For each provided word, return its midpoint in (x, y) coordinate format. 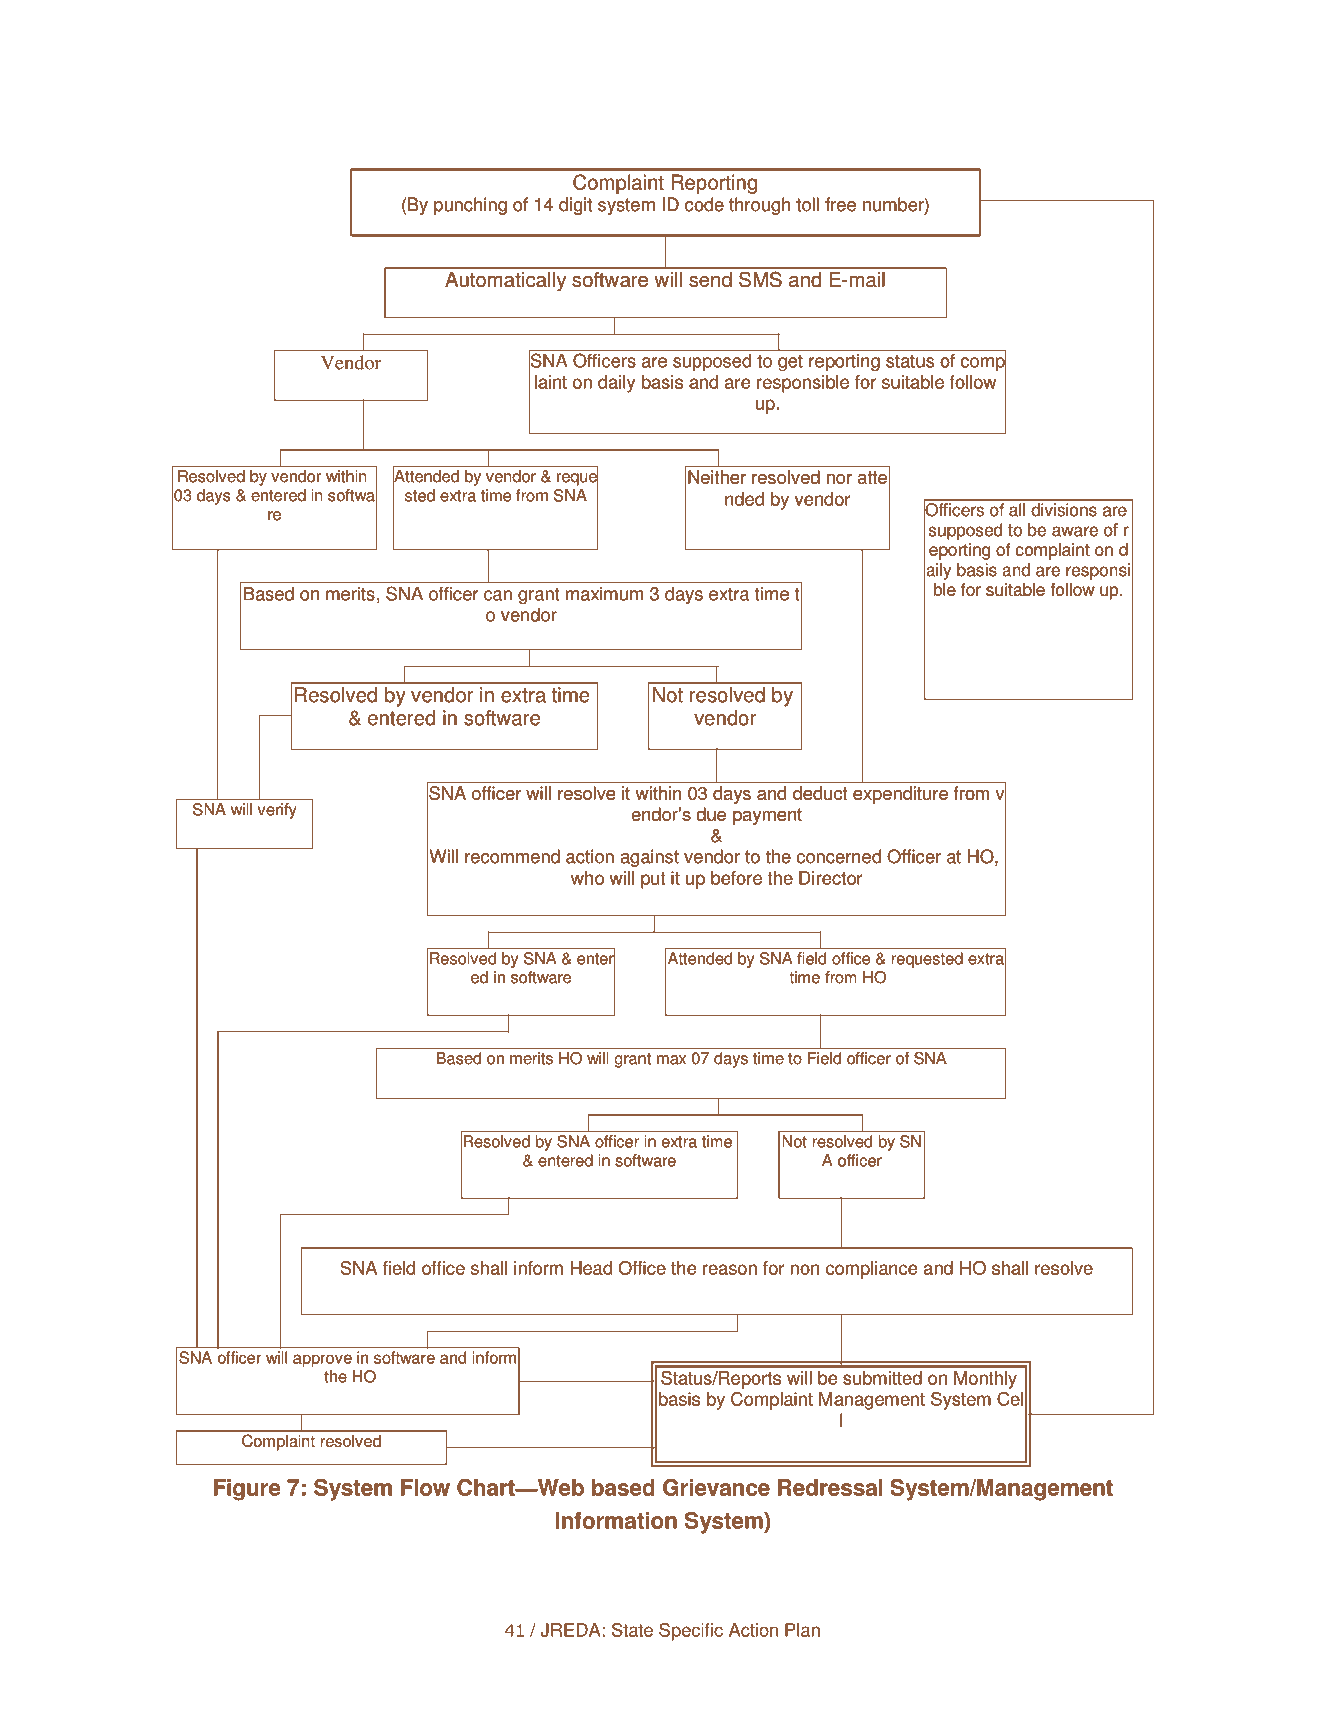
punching (470, 206)
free (840, 204)
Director (830, 878)
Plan (802, 1630)
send (710, 279)
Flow (425, 1487)
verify (277, 811)
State (632, 1630)
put (653, 880)
